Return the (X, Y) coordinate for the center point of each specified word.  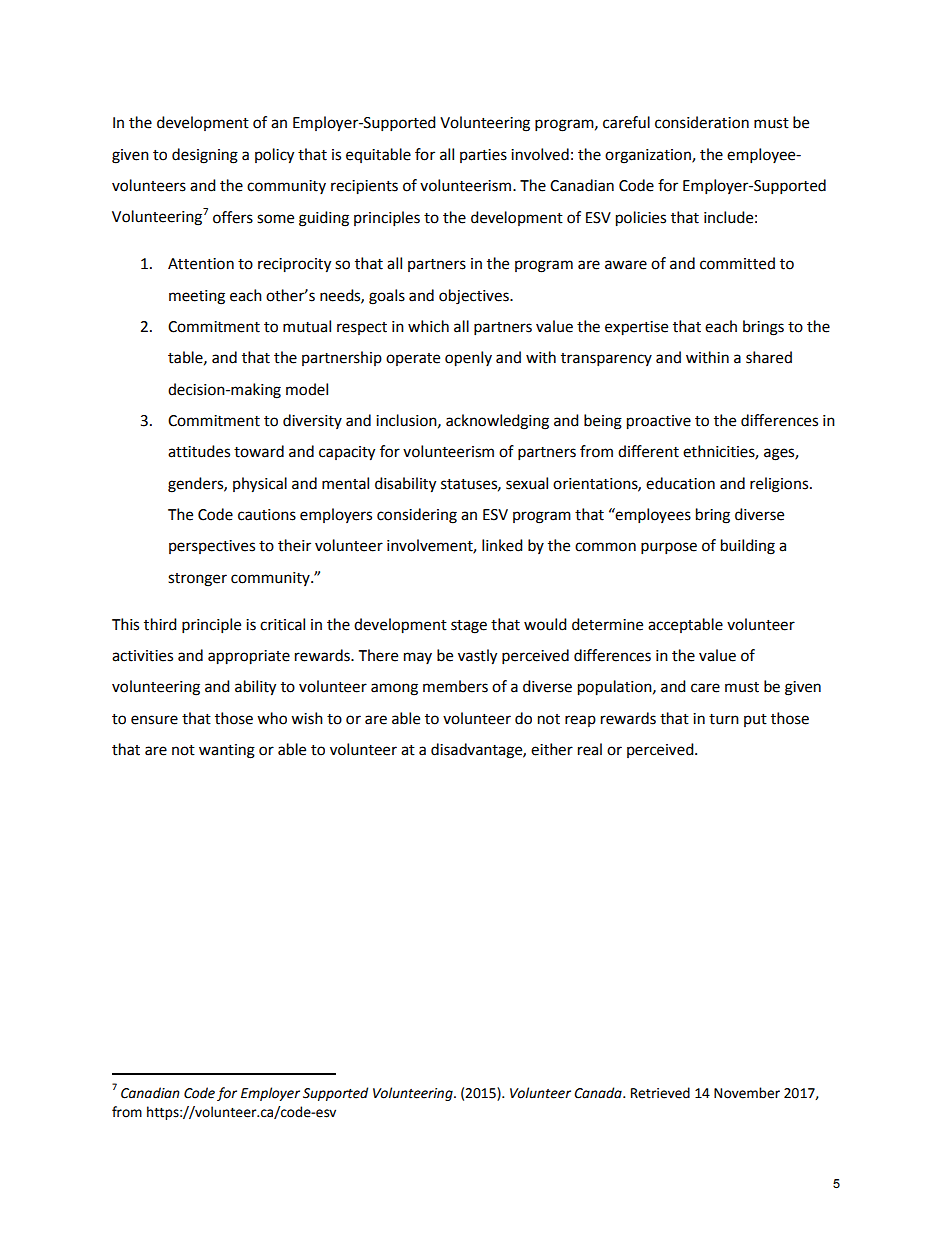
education (680, 483)
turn (724, 719)
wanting (227, 751)
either (552, 749)
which (428, 326)
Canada (599, 1093)
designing (205, 156)
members (455, 686)
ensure (154, 720)
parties (483, 156)
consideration (702, 122)
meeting (197, 297)
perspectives (212, 547)
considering (417, 516)
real (590, 749)
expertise (636, 328)
